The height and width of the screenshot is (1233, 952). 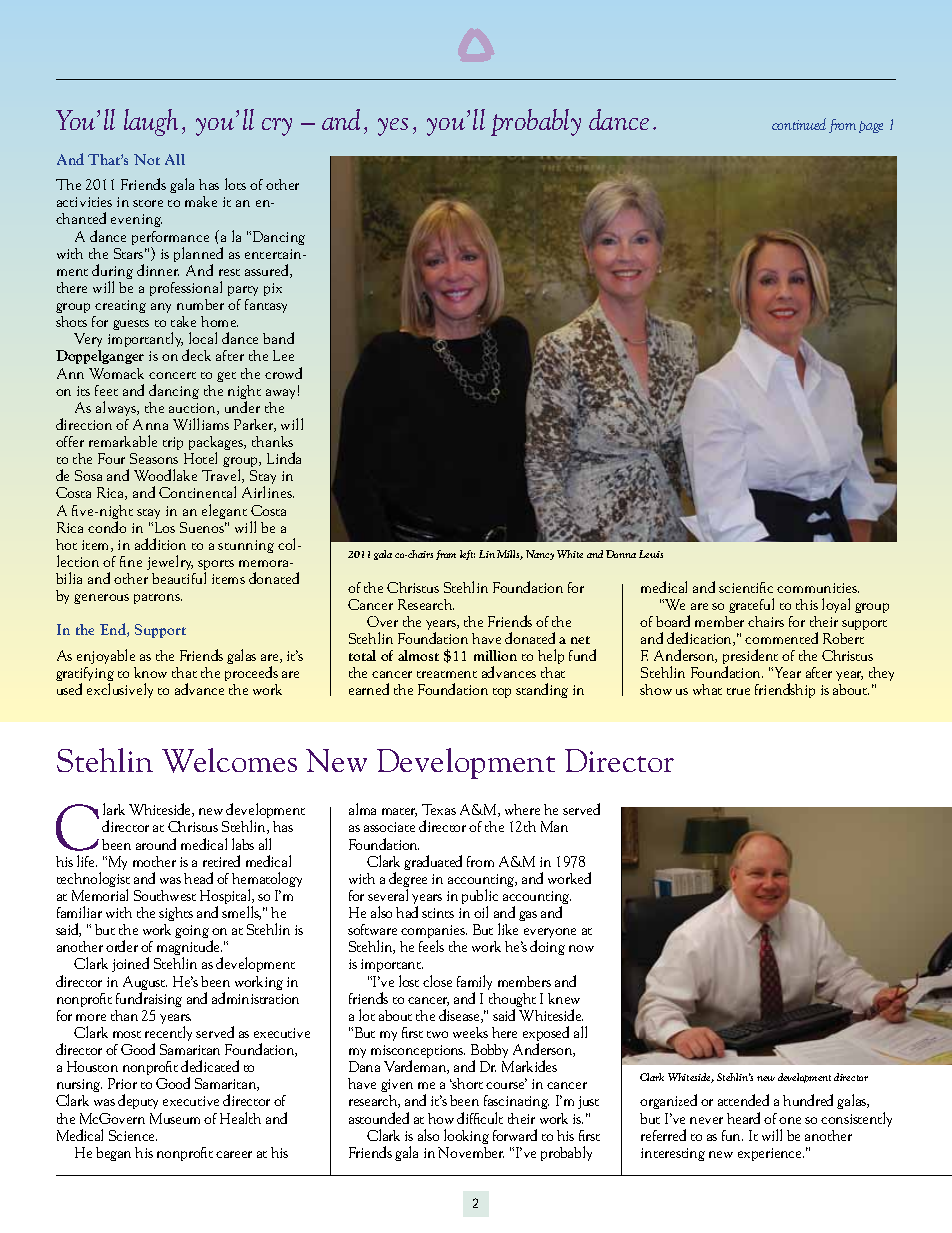 I want to click on laugh, so click(x=151, y=122).
